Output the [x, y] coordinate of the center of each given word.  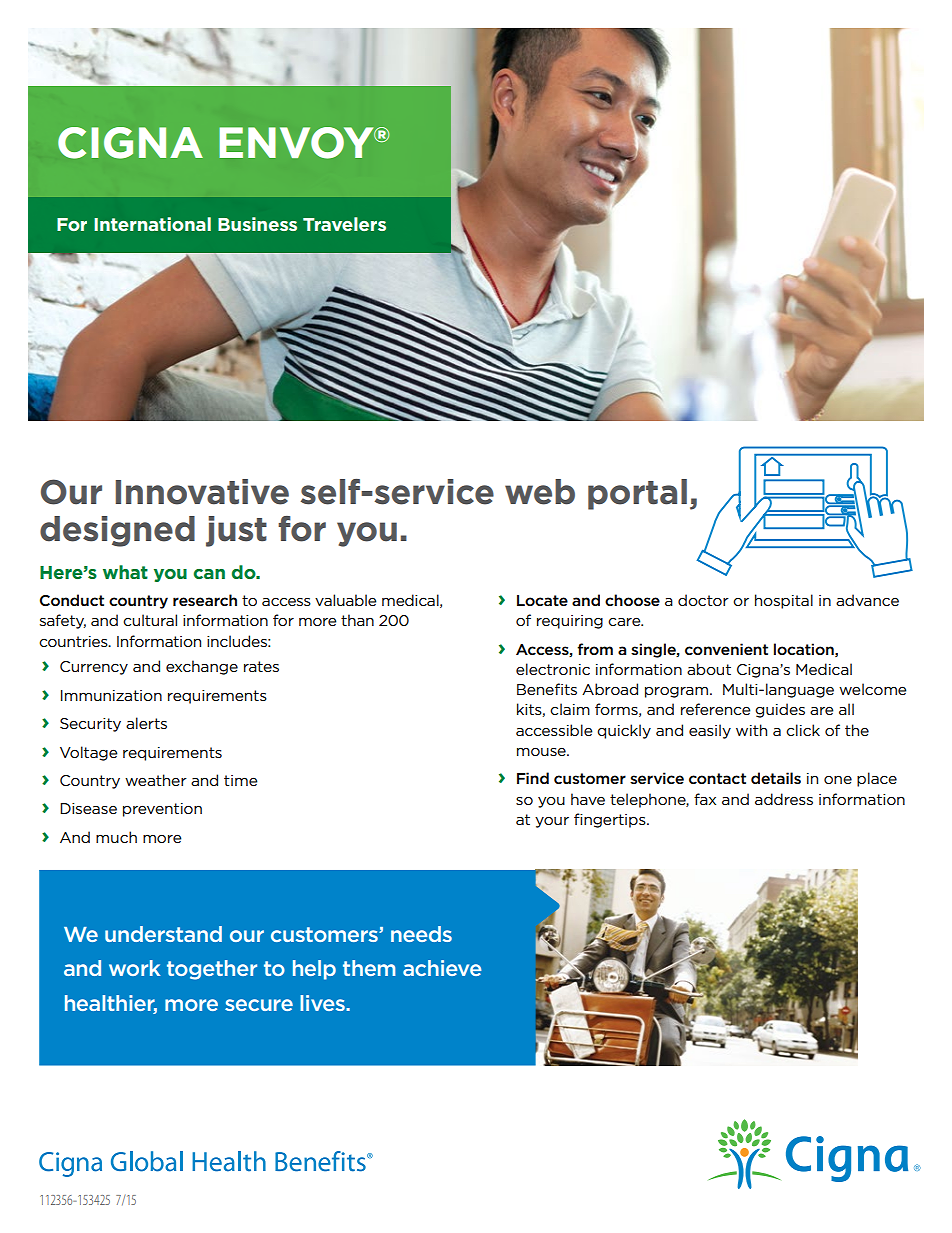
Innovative [202, 492]
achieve [442, 968]
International [152, 224]
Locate [542, 600]
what [125, 572]
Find [533, 778]
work [134, 968]
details [776, 778]
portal [637, 494]
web [540, 492]
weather [156, 780]
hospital [784, 601]
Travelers [344, 224]
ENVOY [297, 143]
